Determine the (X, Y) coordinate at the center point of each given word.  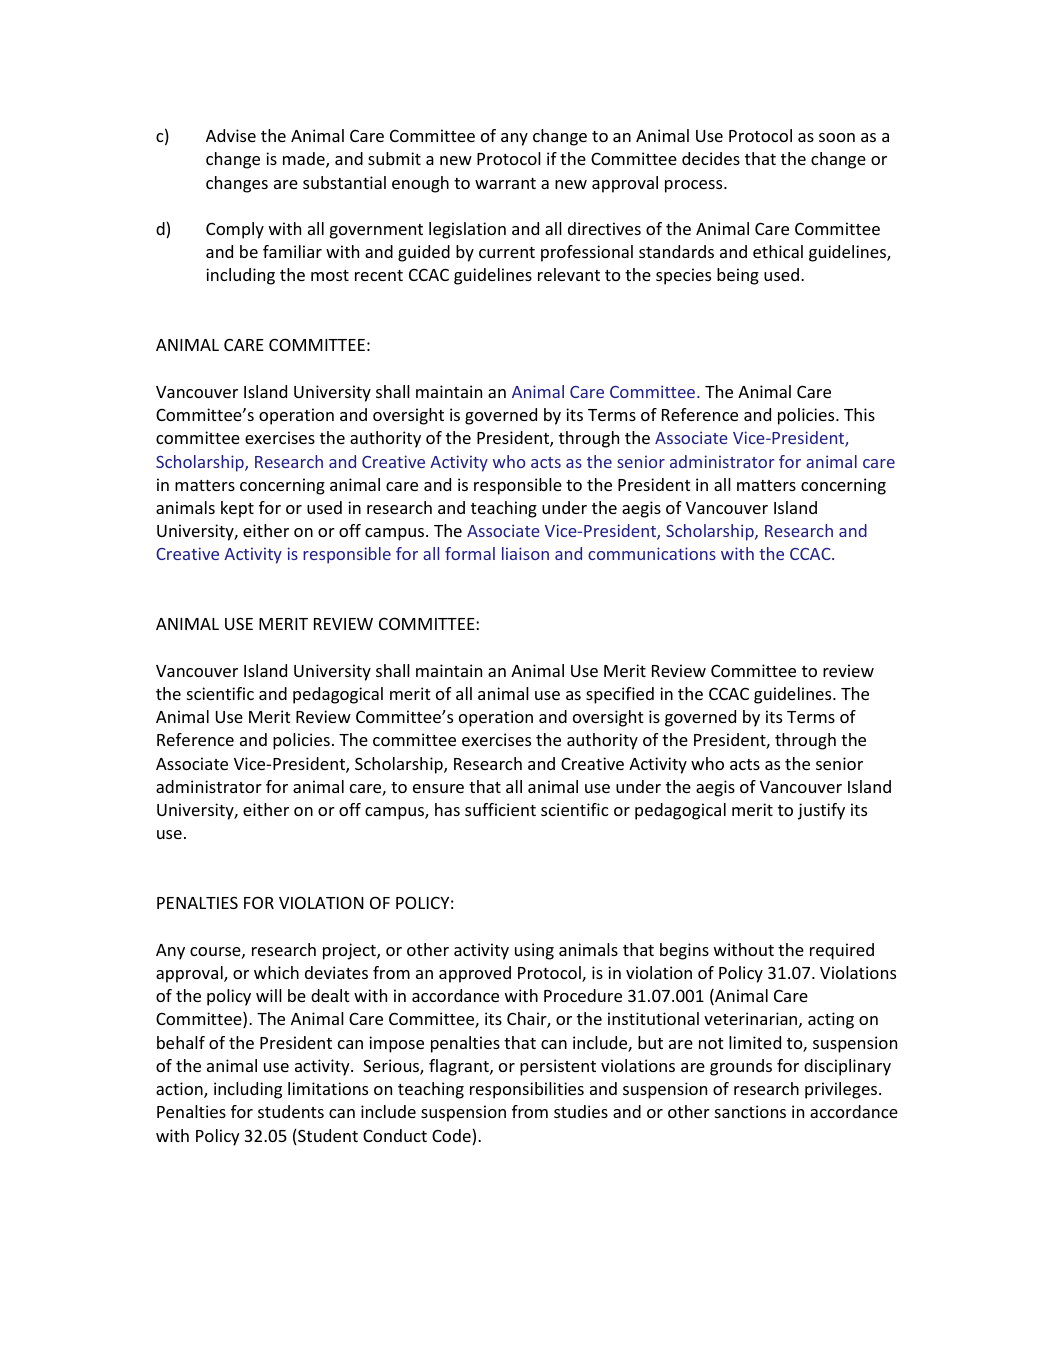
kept (237, 509)
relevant (569, 274)
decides (711, 158)
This (859, 414)
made (305, 160)
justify (821, 811)
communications (652, 553)
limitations (328, 1088)
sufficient (500, 809)
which (276, 972)
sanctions (750, 1111)
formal (470, 553)
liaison (525, 553)
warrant (505, 183)
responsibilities (527, 1090)
